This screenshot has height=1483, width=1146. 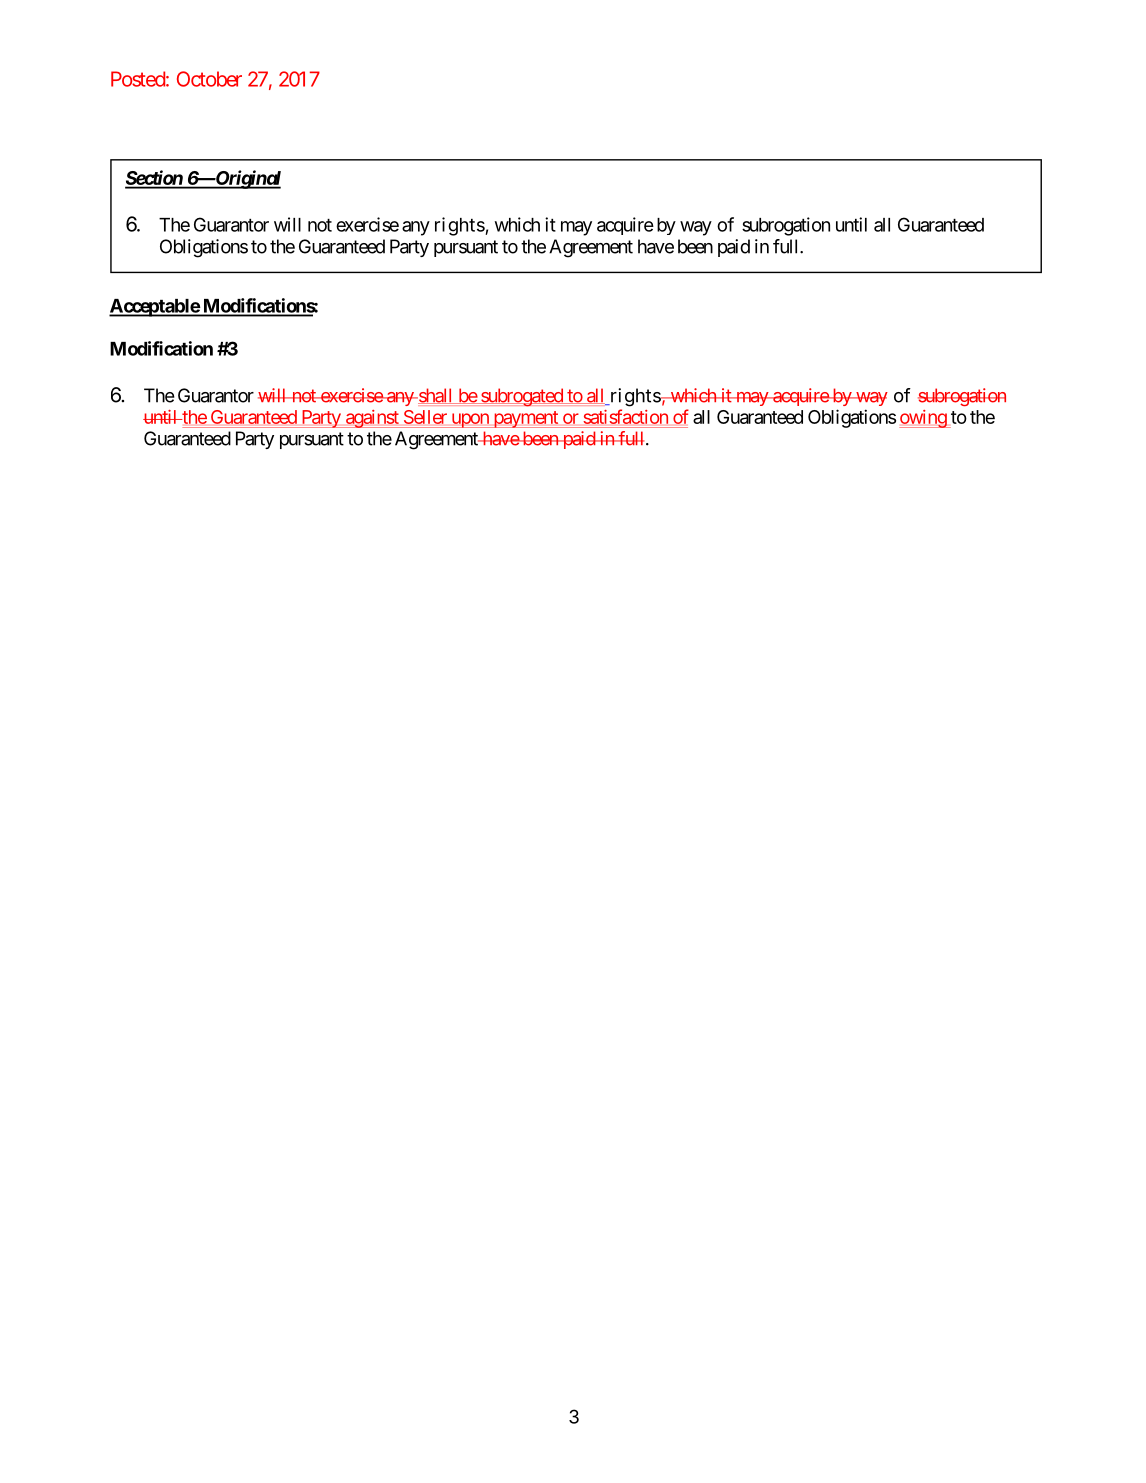 I want to click on October, so click(x=209, y=79).
